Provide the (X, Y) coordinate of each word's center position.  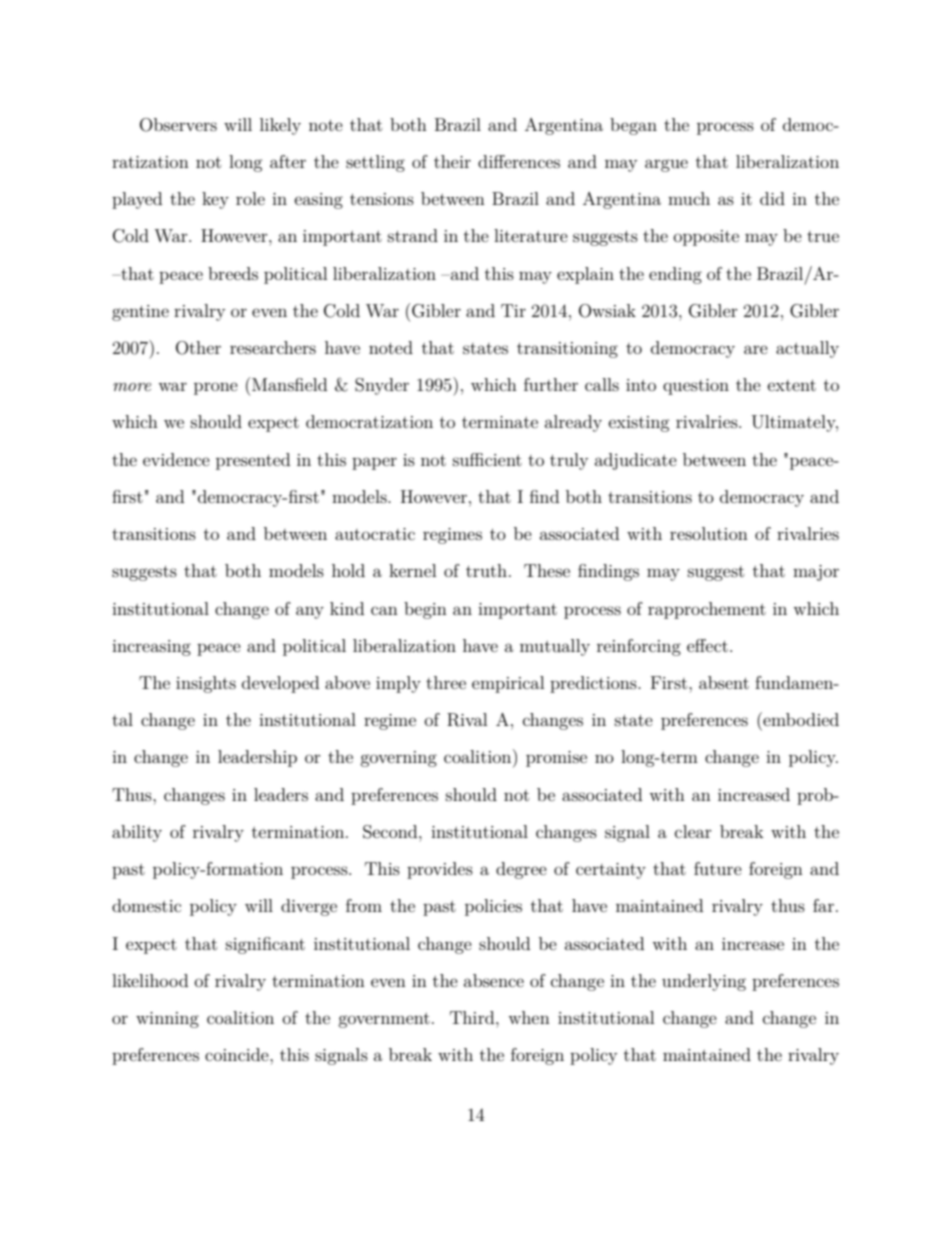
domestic (146, 905)
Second (391, 832)
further (551, 384)
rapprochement (707, 610)
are (756, 349)
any (310, 612)
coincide (238, 1054)
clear (693, 831)
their (452, 161)
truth (486, 570)
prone (216, 388)
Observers (178, 125)
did (772, 198)
